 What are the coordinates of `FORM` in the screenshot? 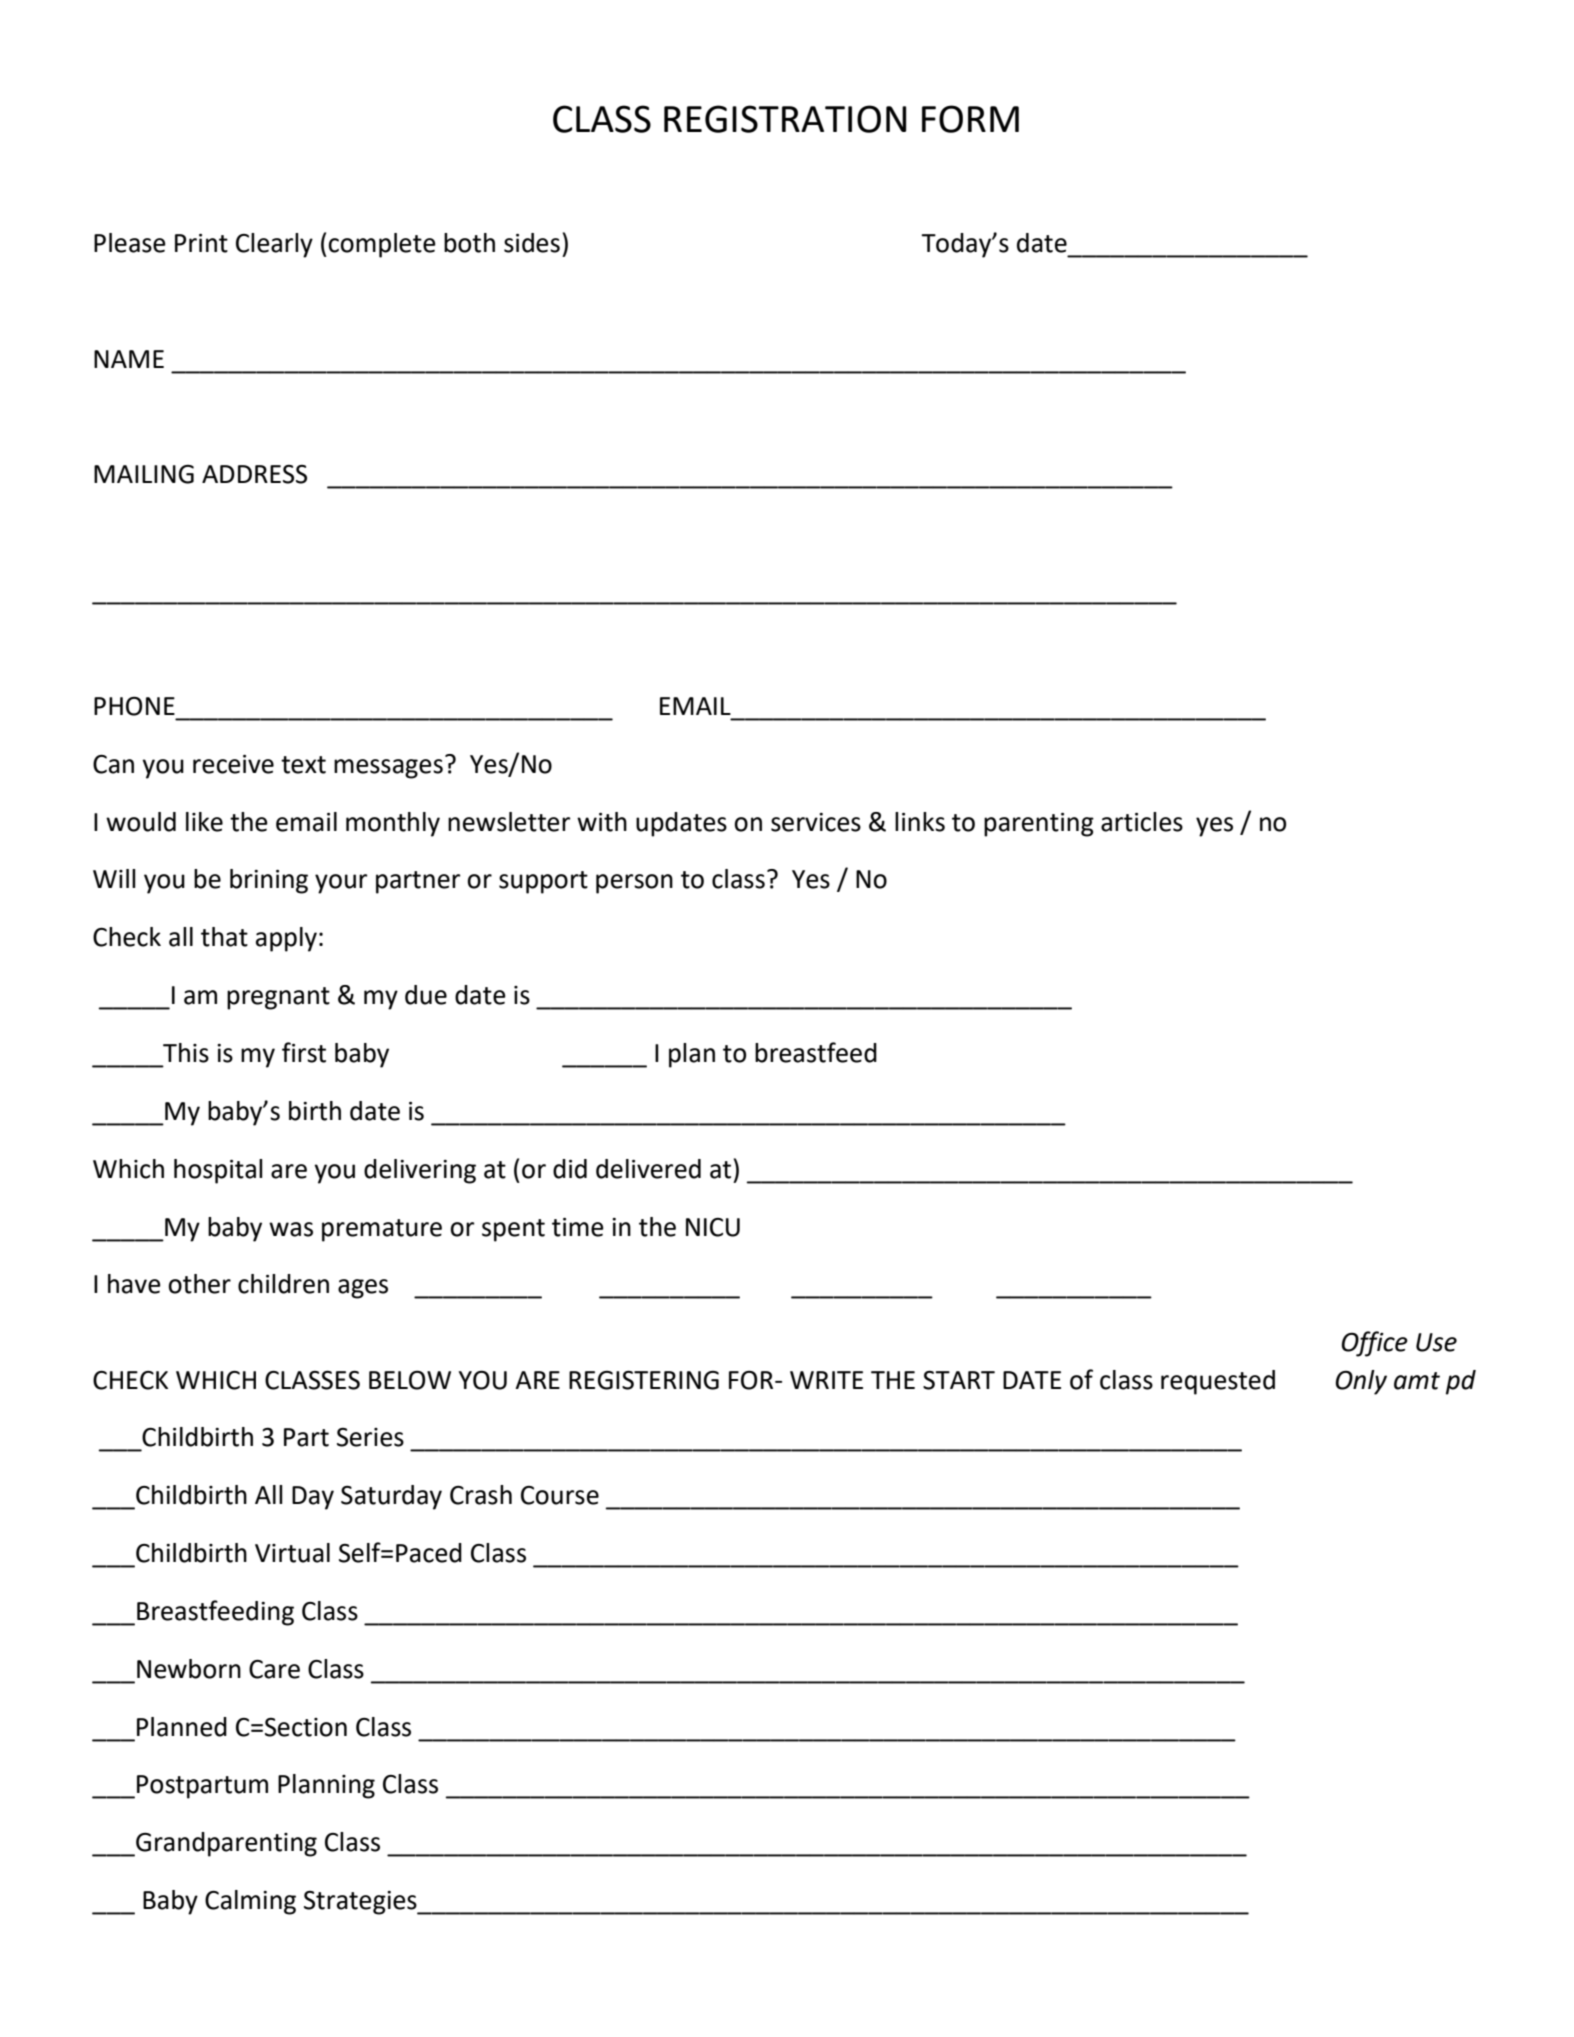 It's located at (970, 119).
